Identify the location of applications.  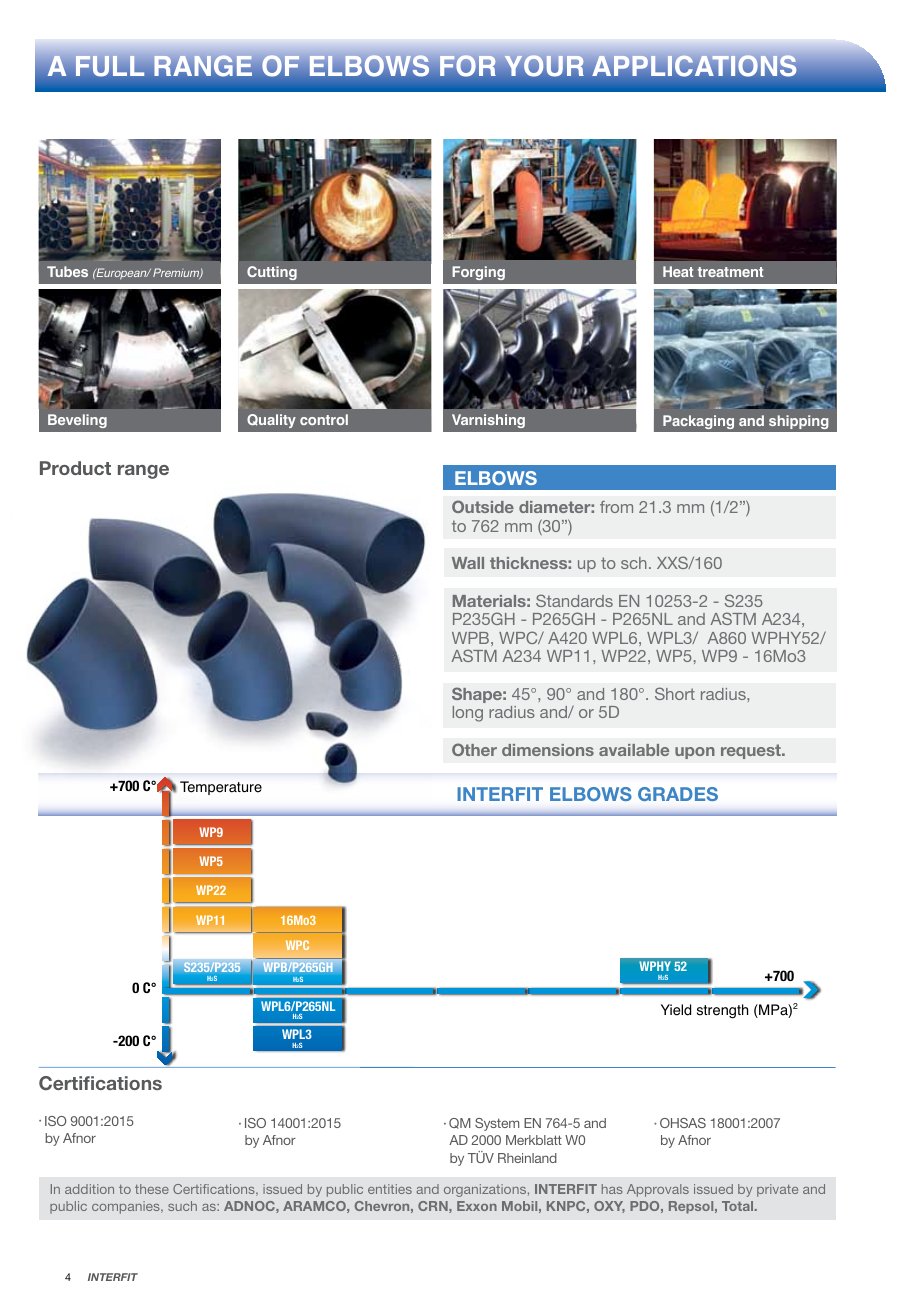
(694, 65).
